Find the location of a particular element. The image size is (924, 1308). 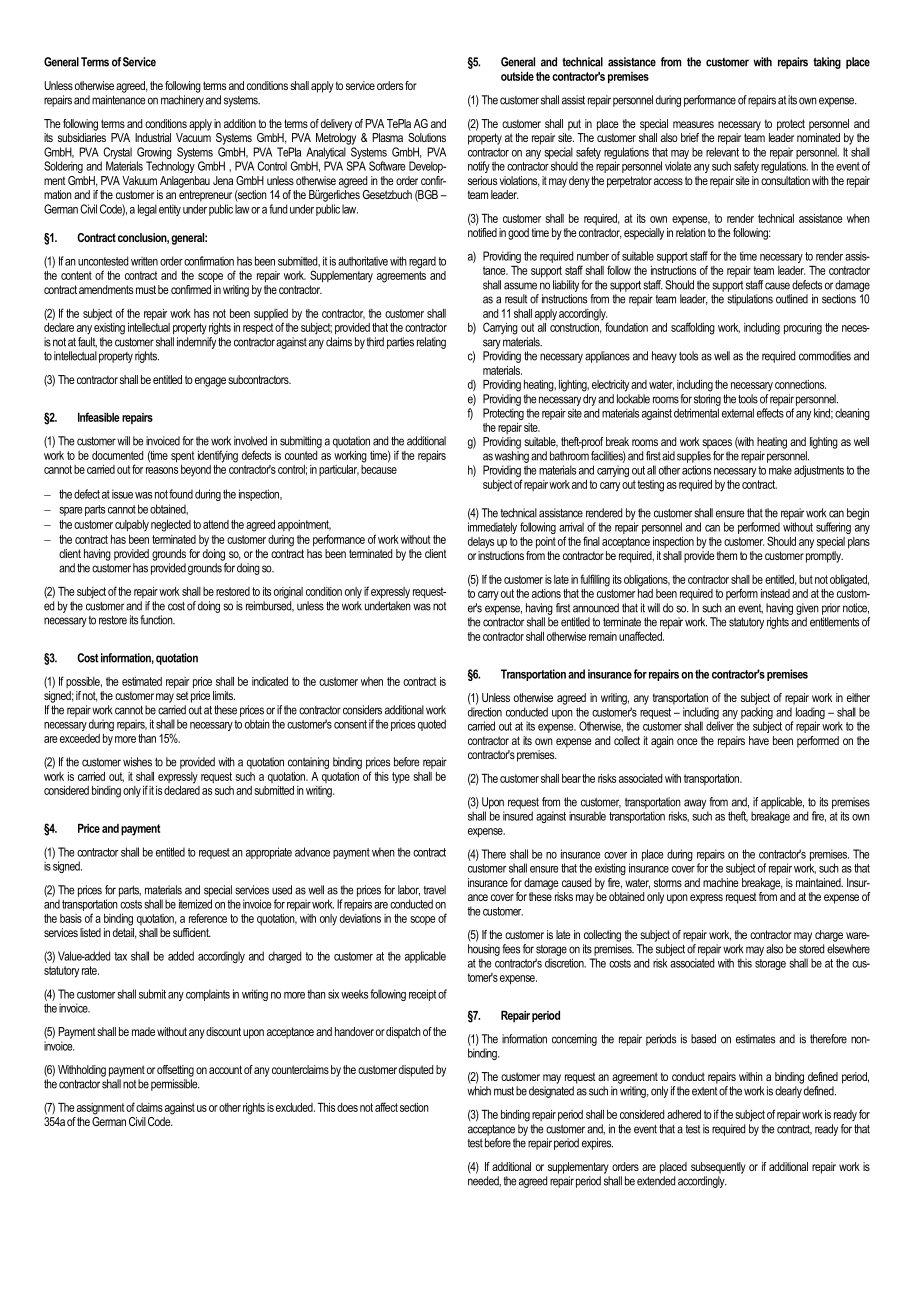

outside is located at coordinates (517, 76).
